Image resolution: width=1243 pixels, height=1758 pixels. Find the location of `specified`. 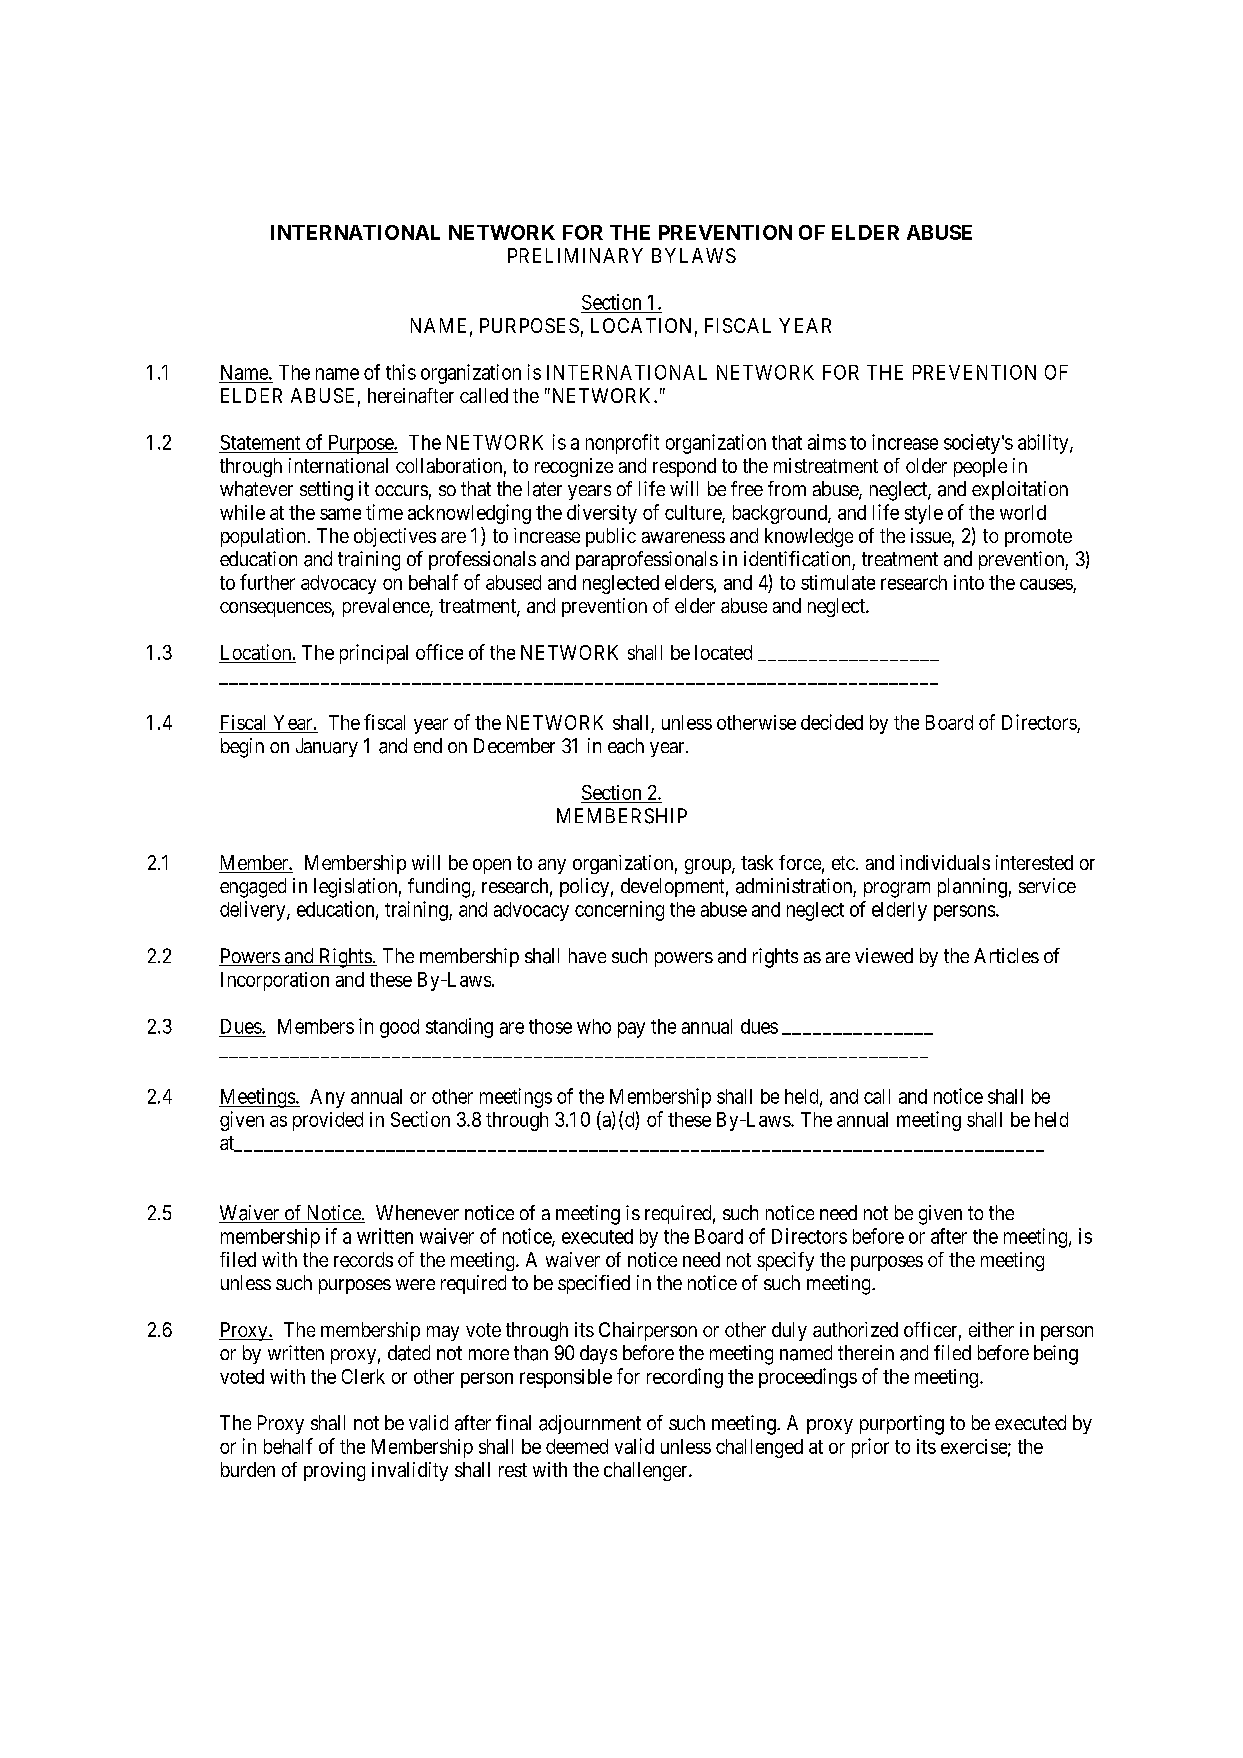

specified is located at coordinates (594, 1284).
